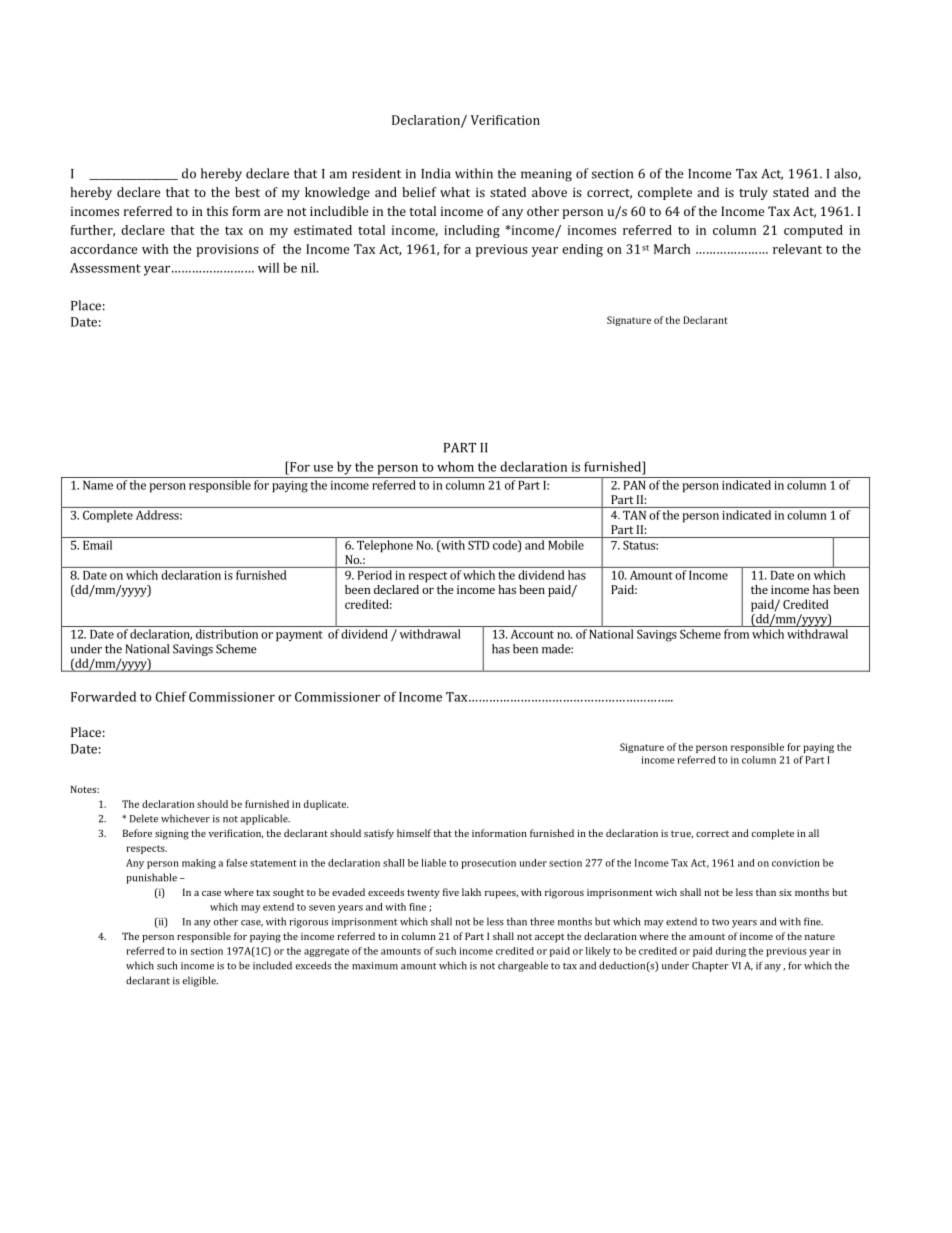  Describe the element at coordinates (796, 863) in the screenshot. I see `conviction` at that location.
